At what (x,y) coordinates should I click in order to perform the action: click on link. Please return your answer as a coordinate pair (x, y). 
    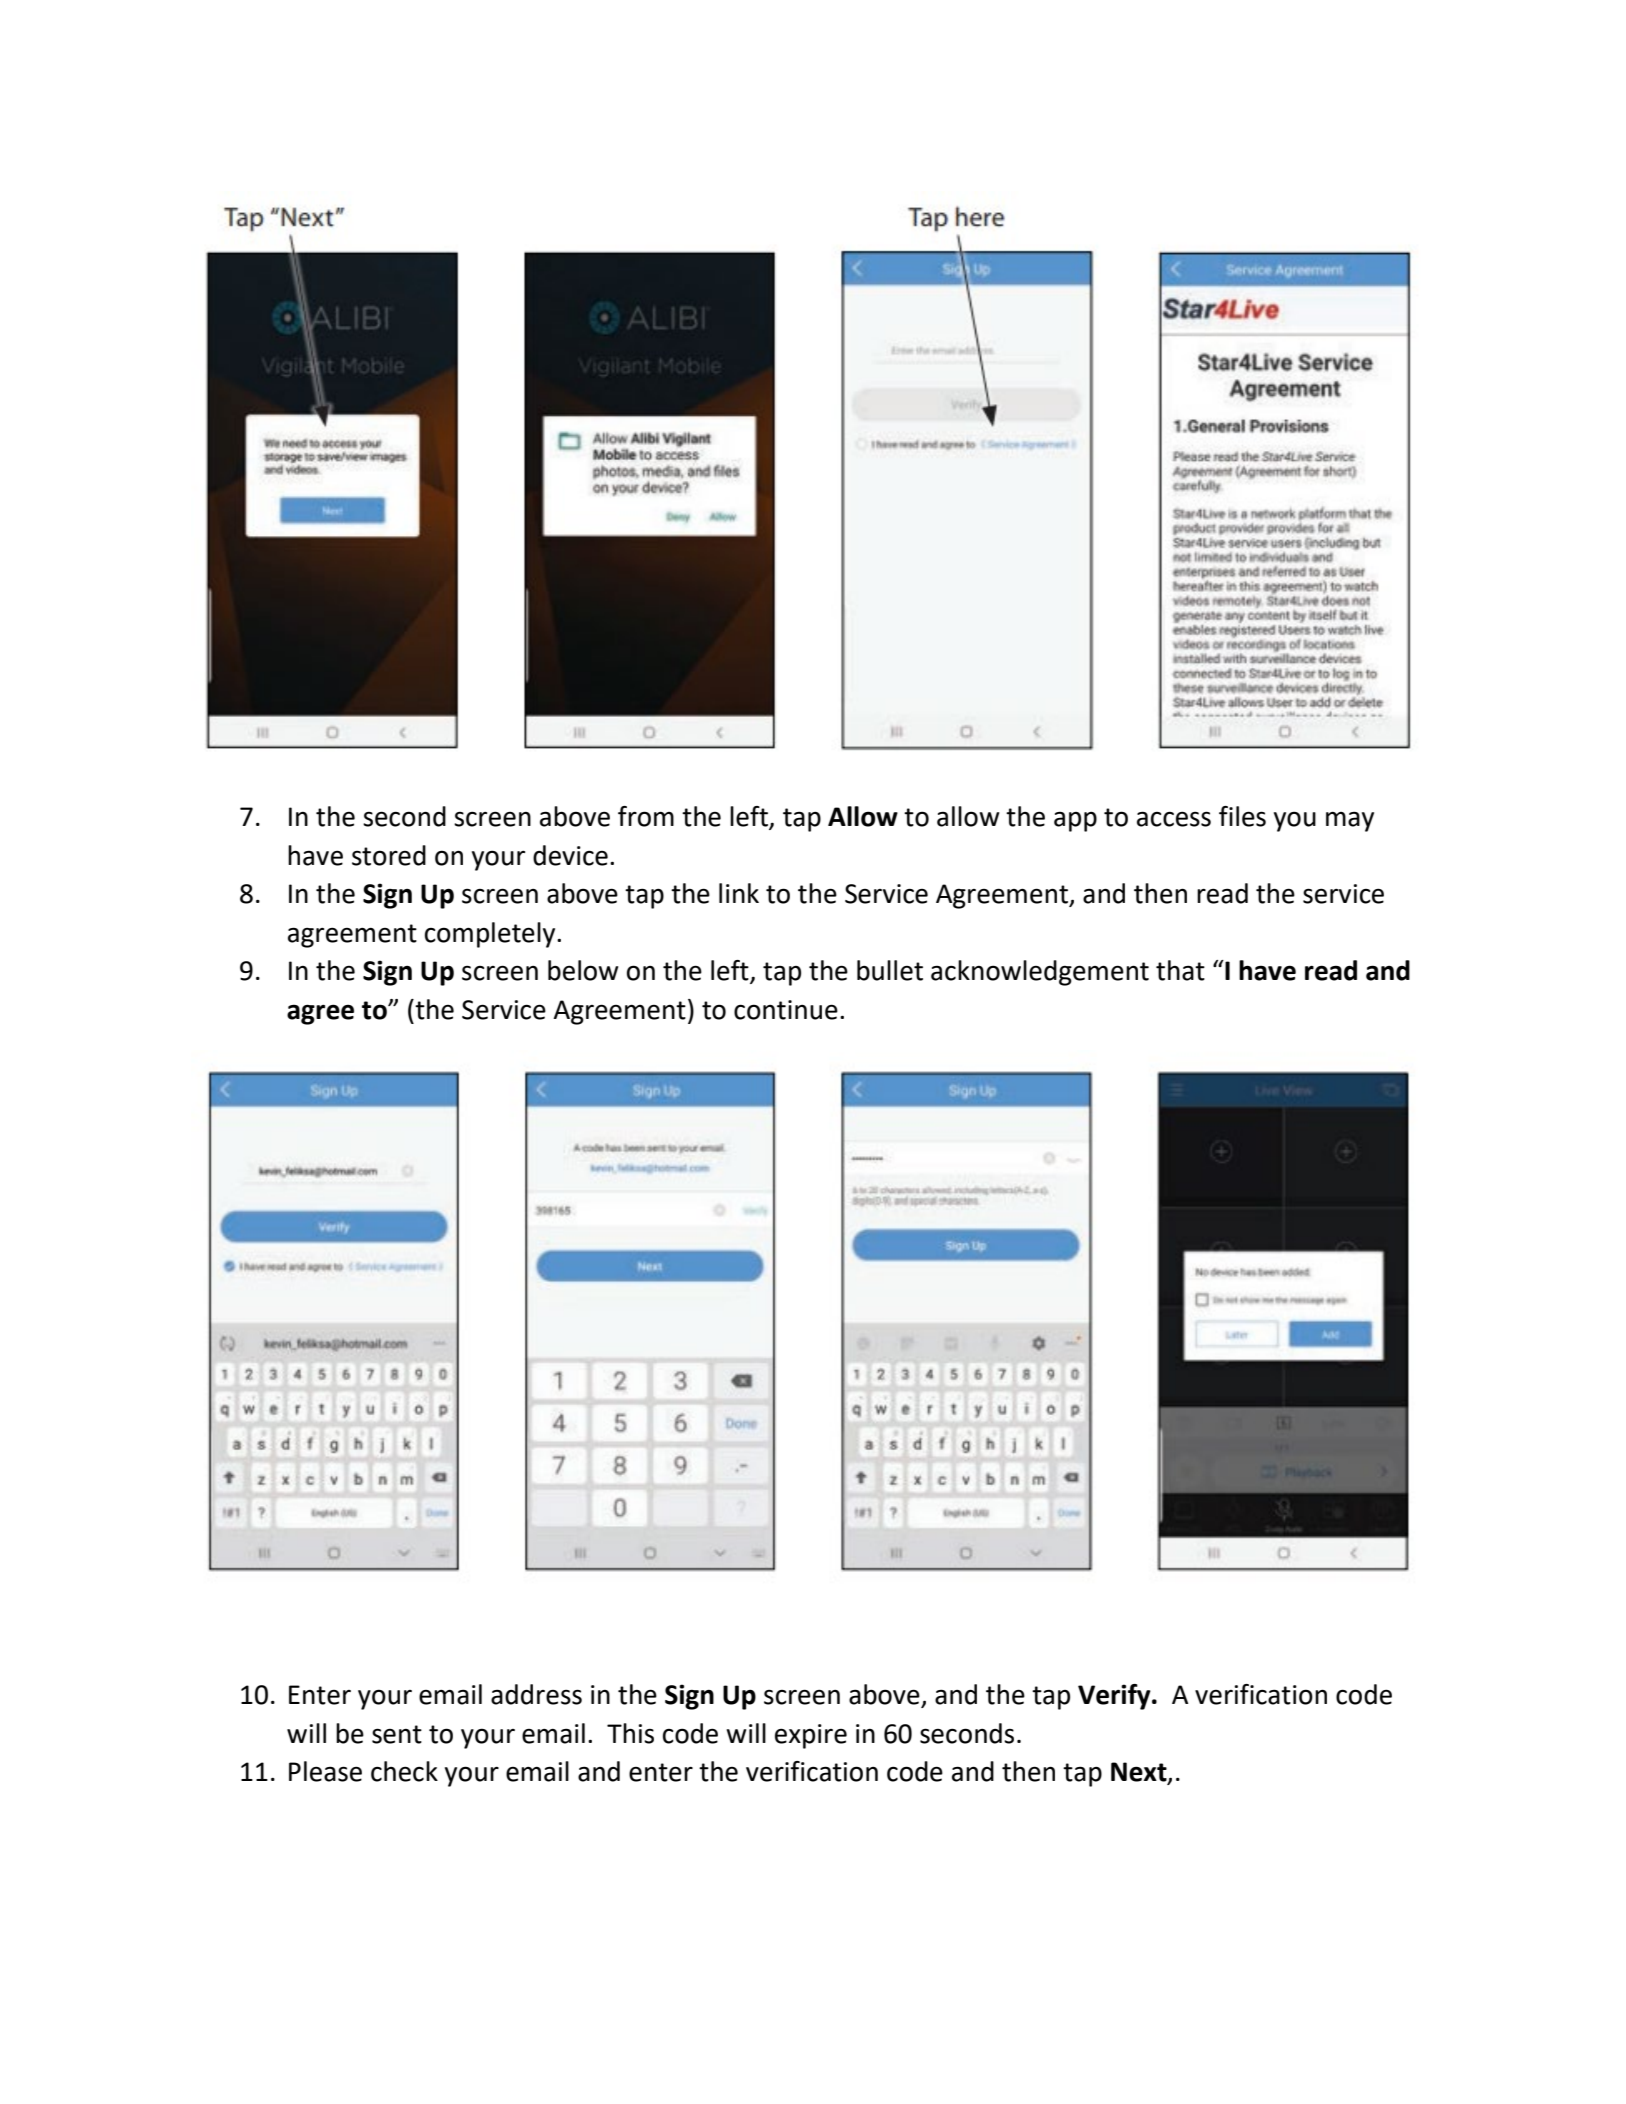
    Looking at the image, I should click on (739, 893).
